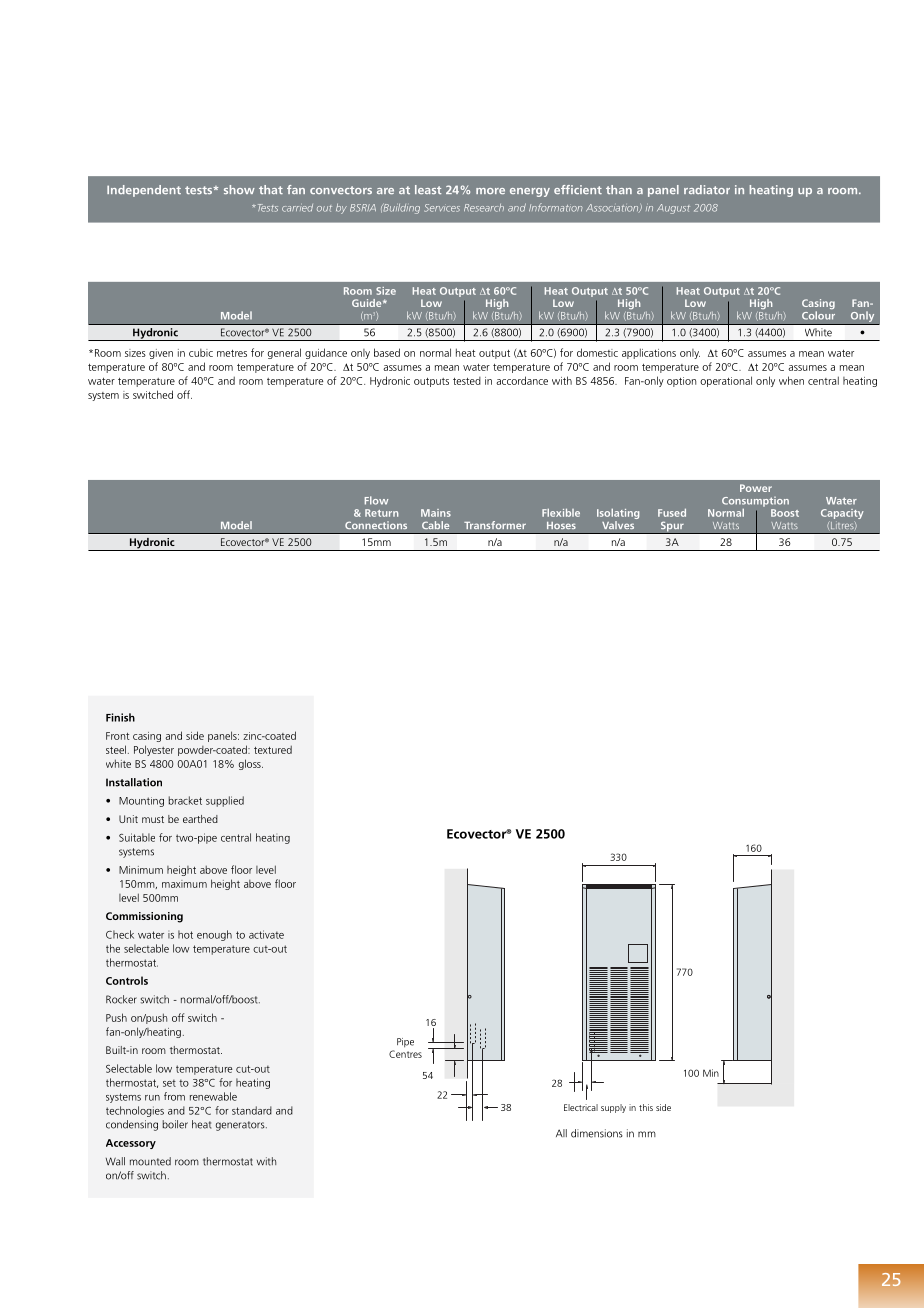  I want to click on boiler, so click(175, 1124).
